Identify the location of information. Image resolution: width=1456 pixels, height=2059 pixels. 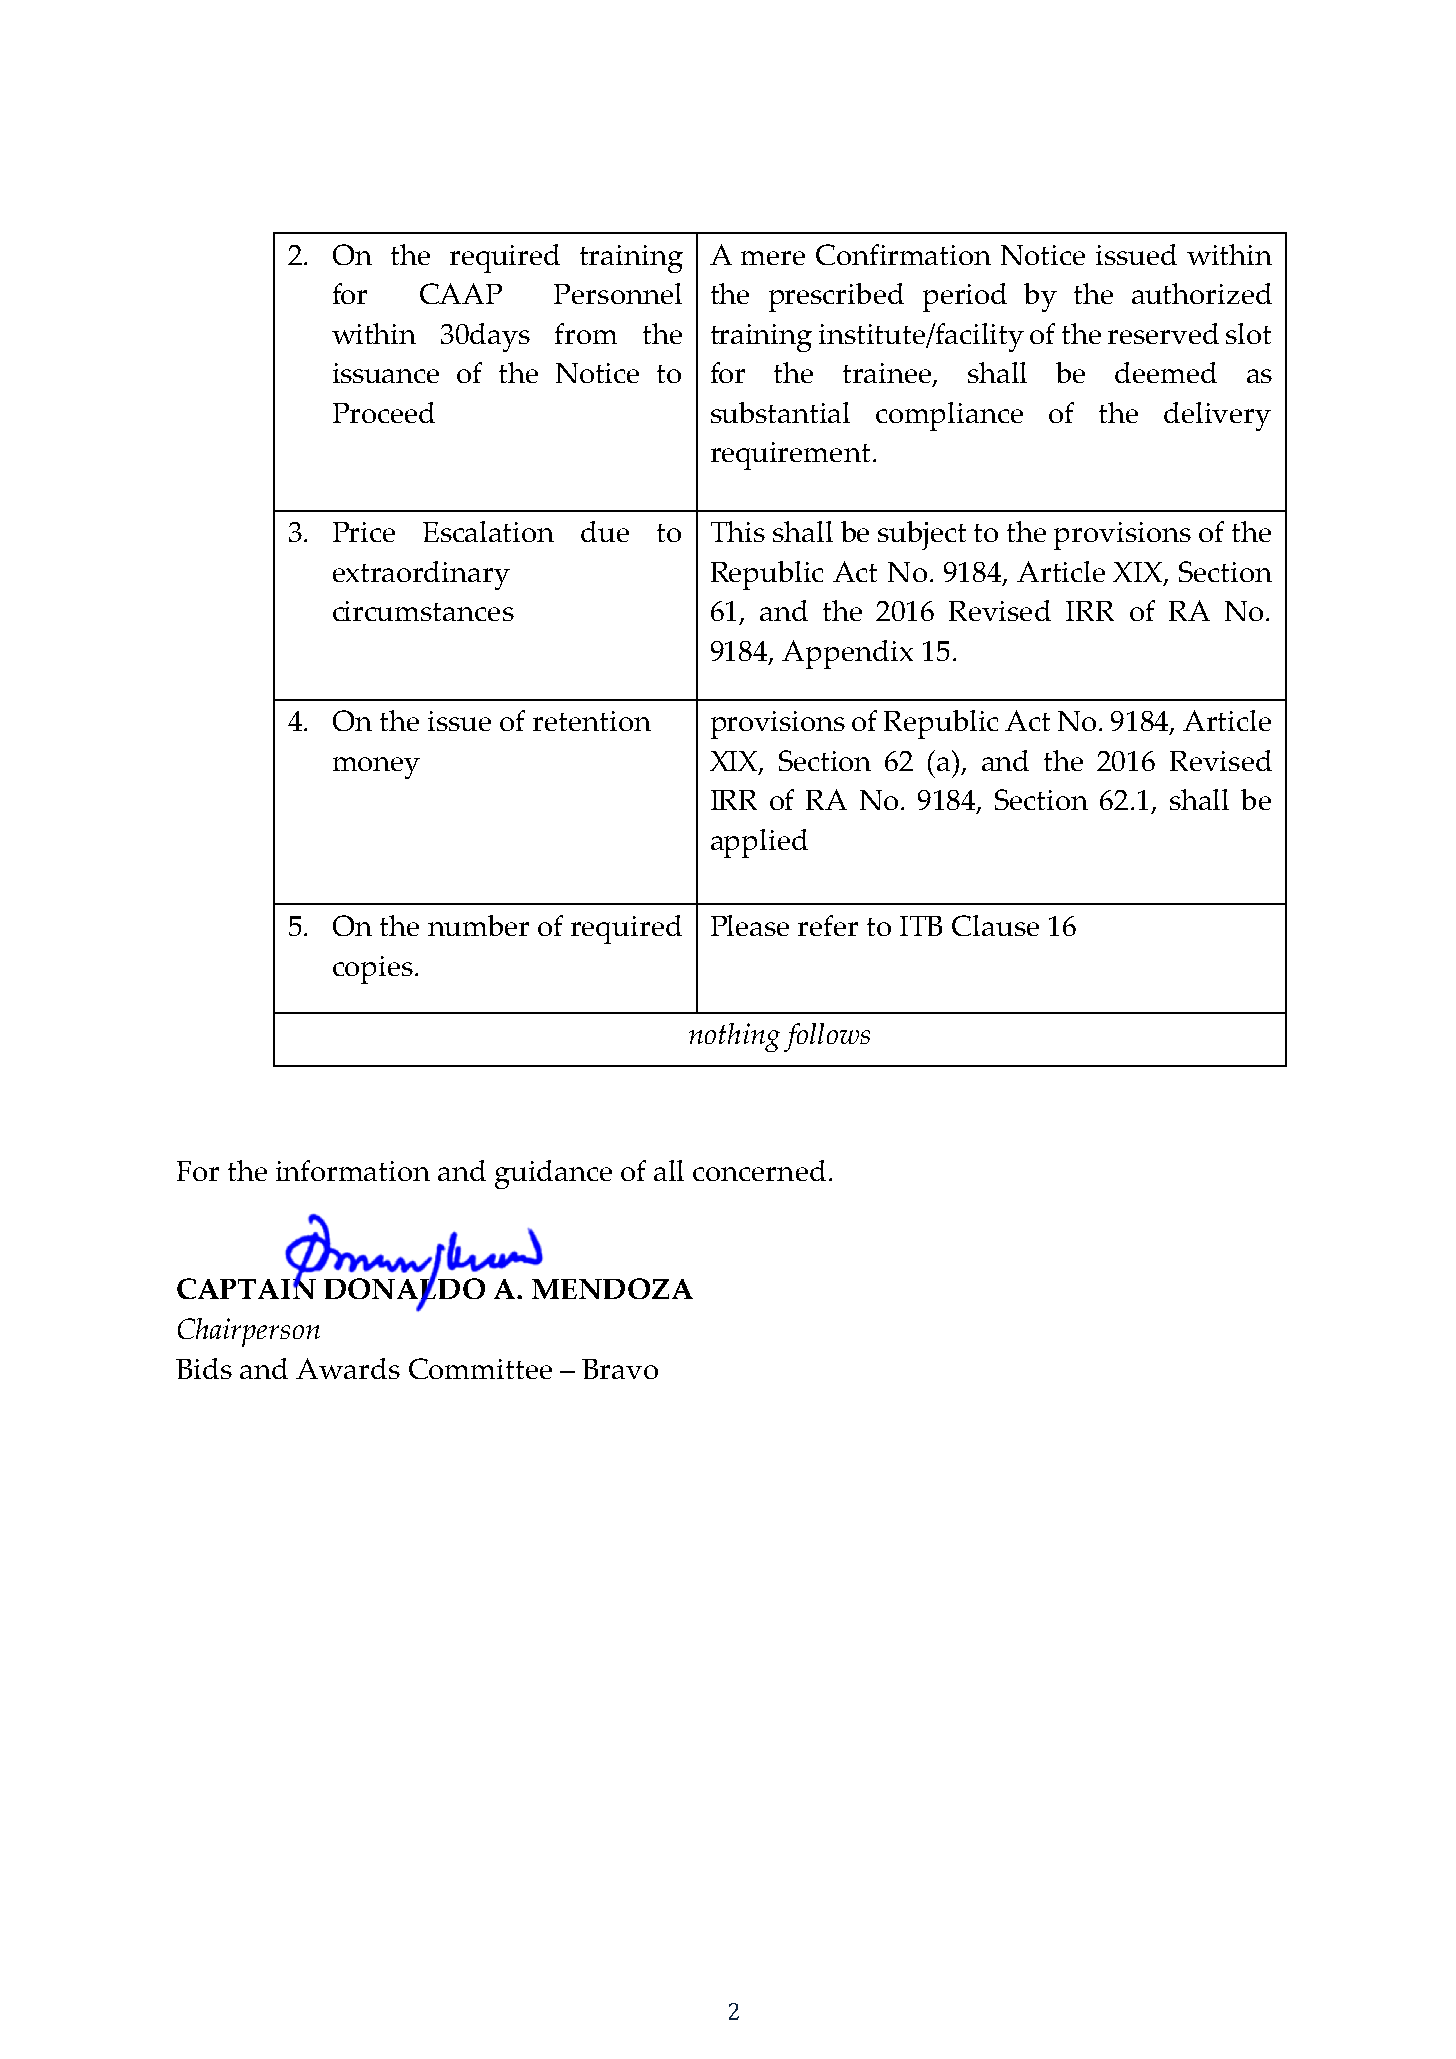
(353, 1170).
